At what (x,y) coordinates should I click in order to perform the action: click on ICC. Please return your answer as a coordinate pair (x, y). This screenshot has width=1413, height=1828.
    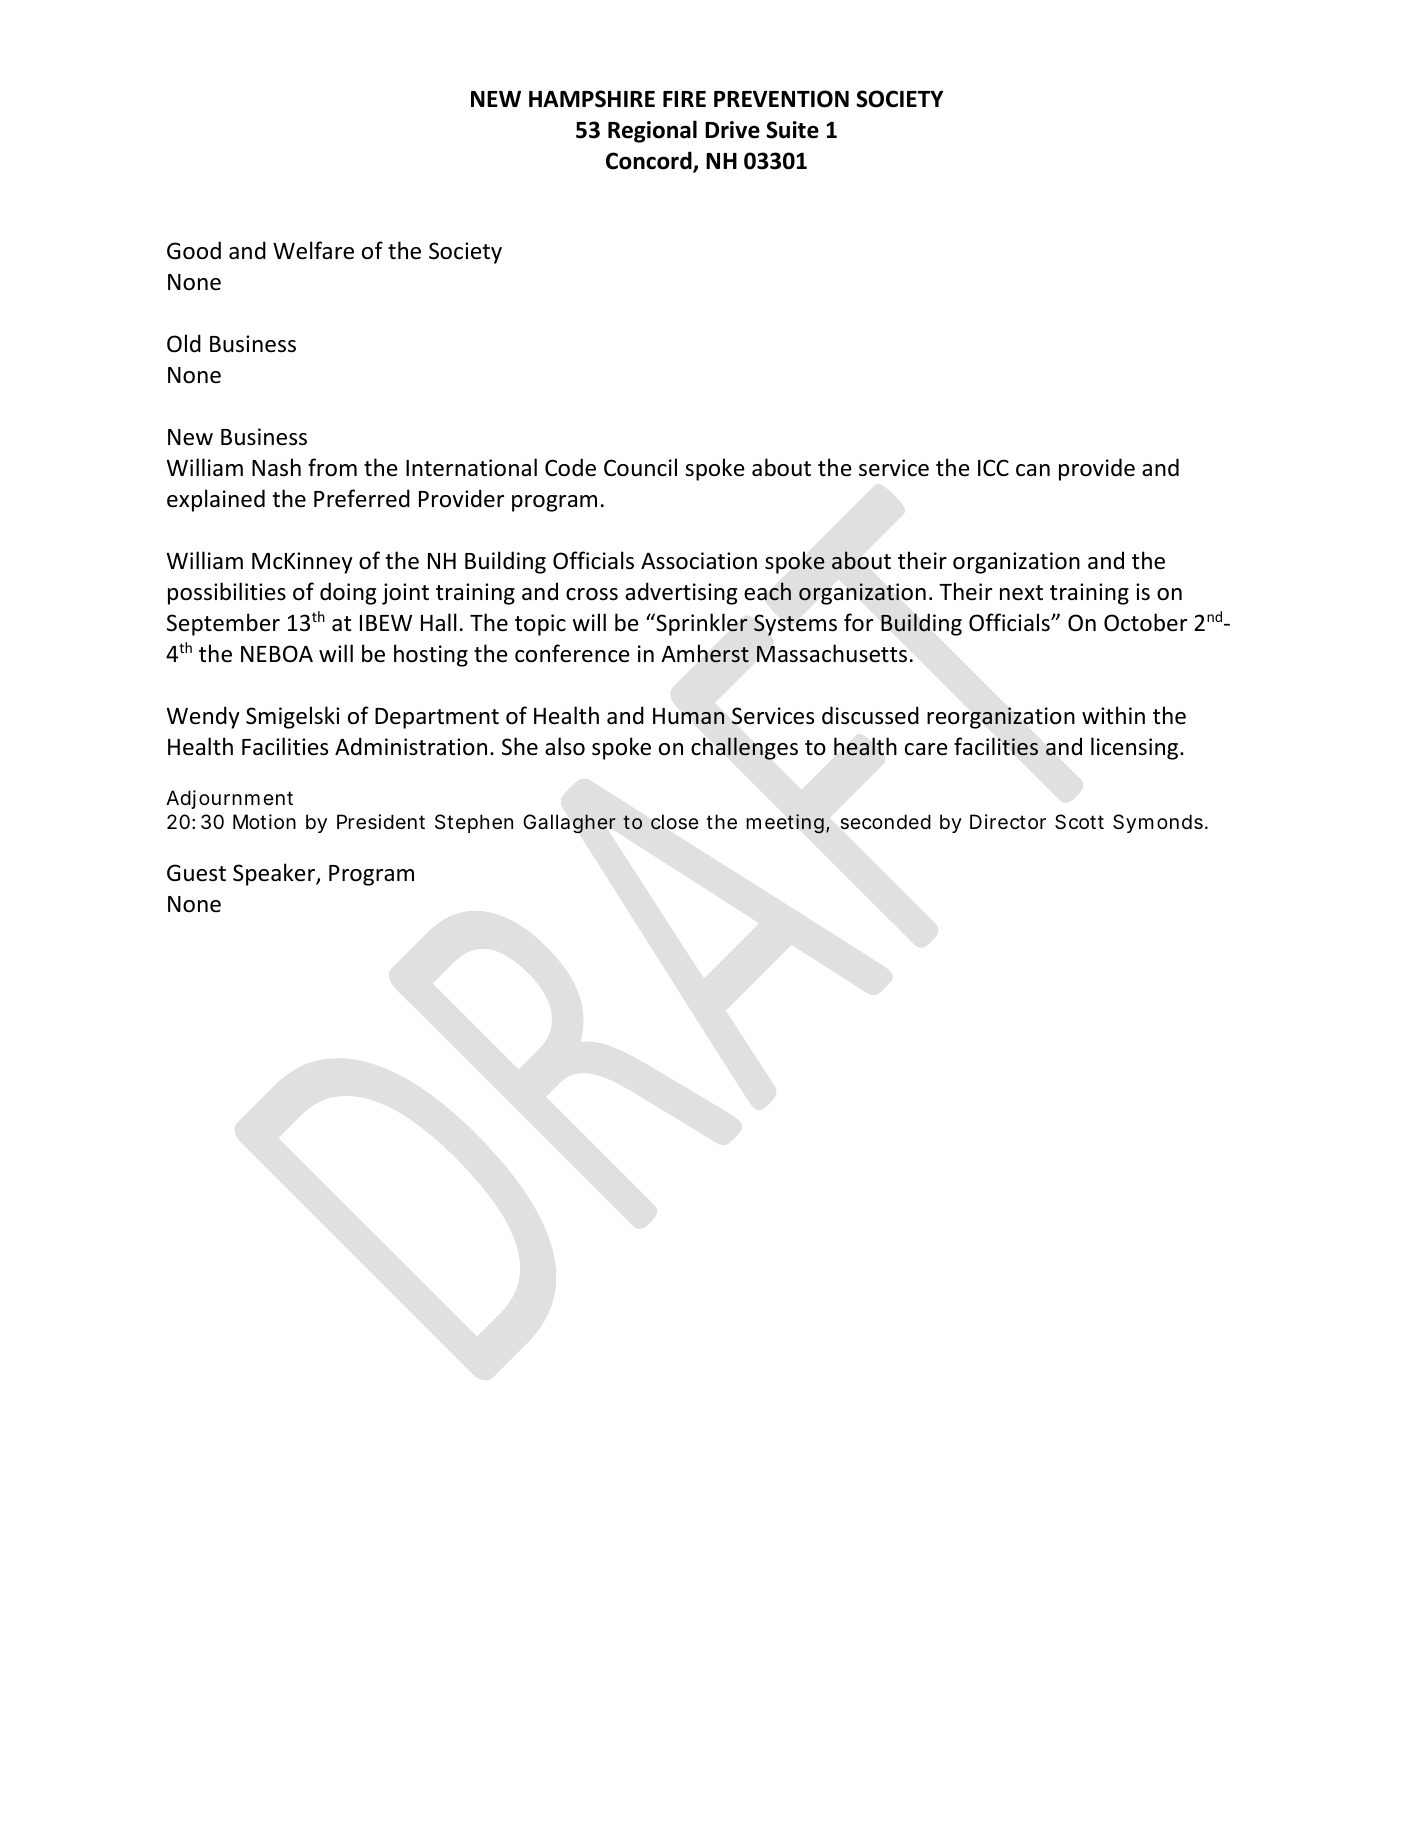
    Looking at the image, I should click on (993, 467).
